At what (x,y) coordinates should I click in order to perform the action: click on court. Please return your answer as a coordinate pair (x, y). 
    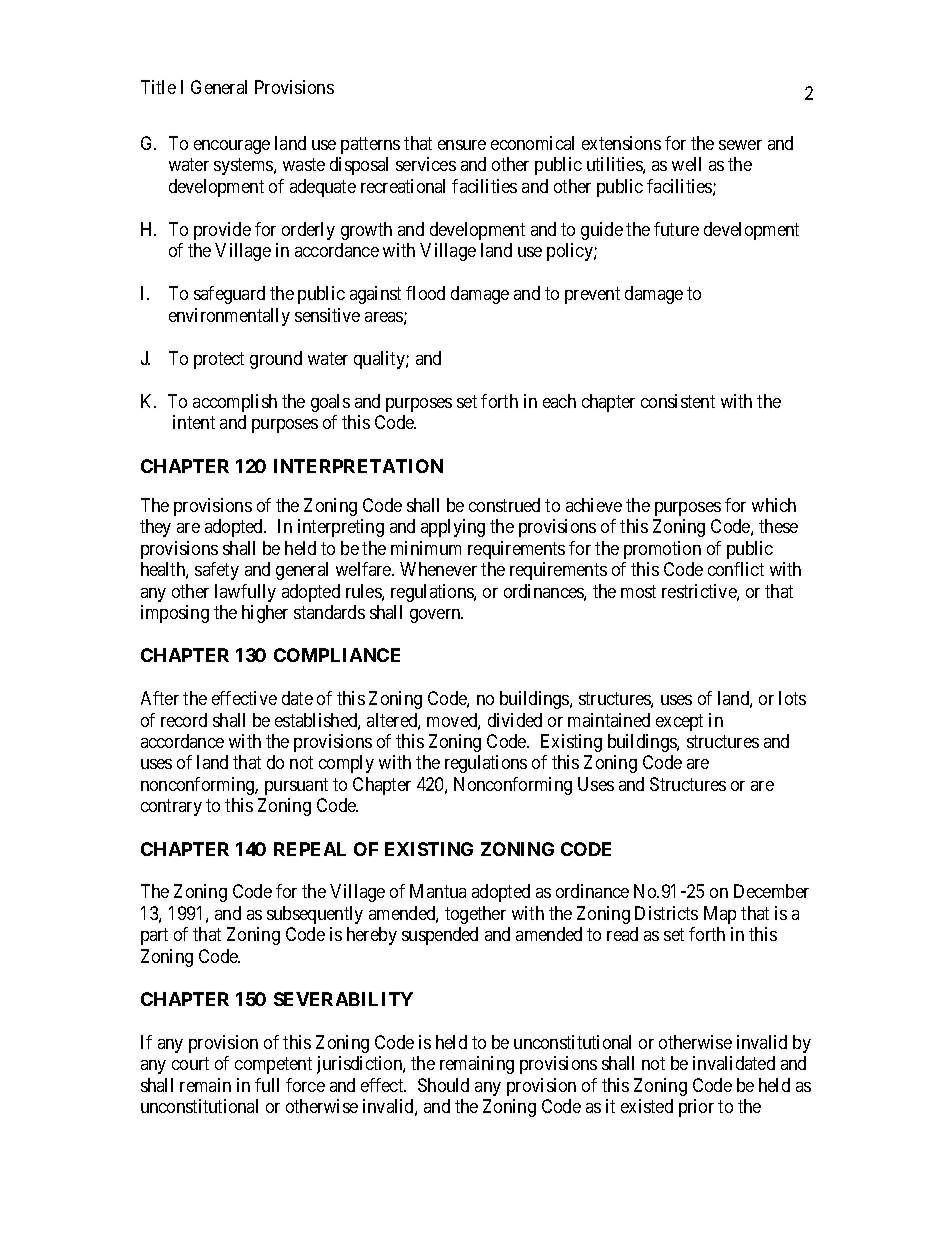
    Looking at the image, I should click on (190, 1063).
